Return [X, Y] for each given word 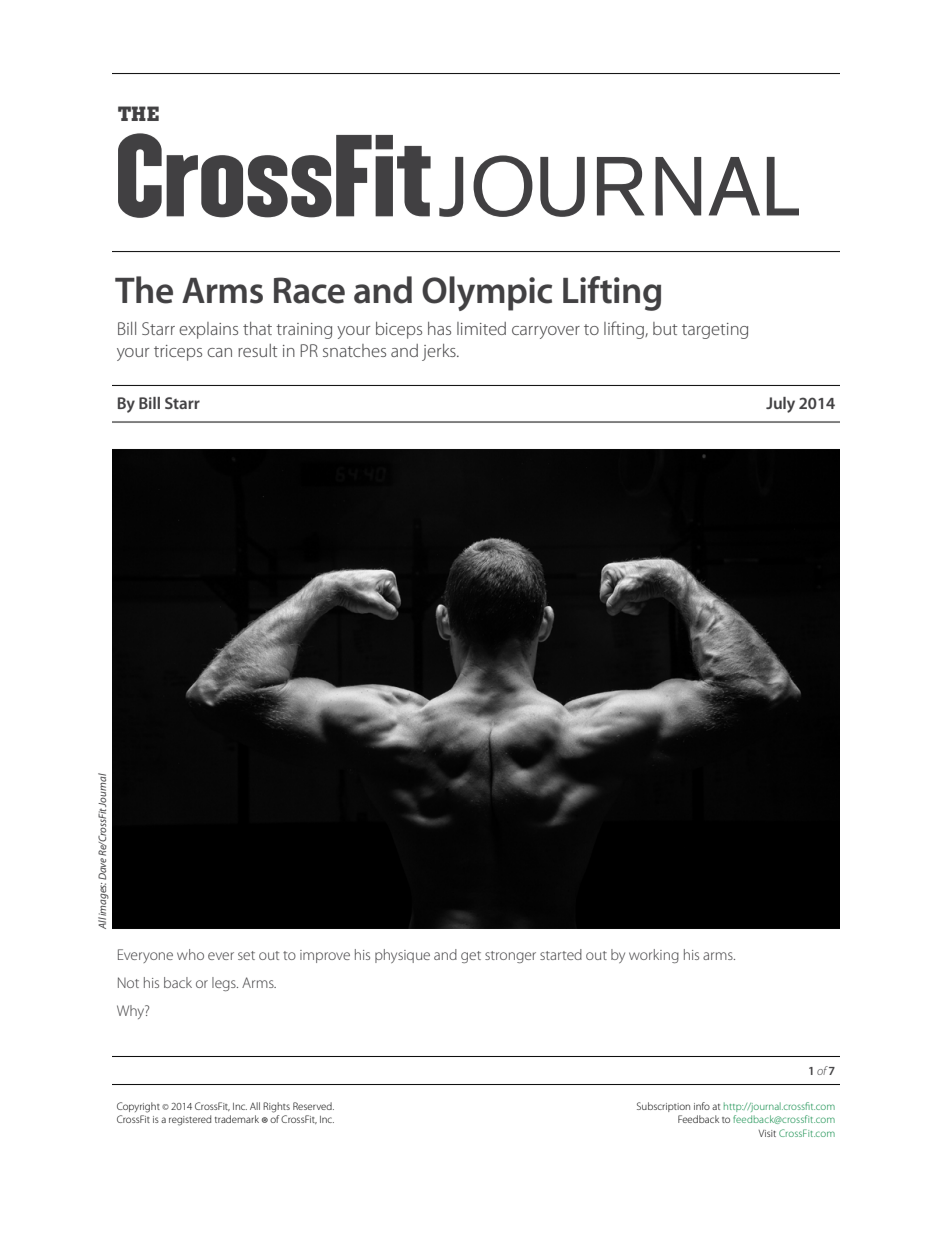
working [654, 956]
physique [402, 956]
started [561, 954]
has [439, 328]
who [190, 954]
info [702, 1106]
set [246, 955]
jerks [440, 352]
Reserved [313, 1106]
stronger [510, 957]
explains [208, 330]
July [780, 405]
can [219, 352]
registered [190, 1120]
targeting [715, 331]
